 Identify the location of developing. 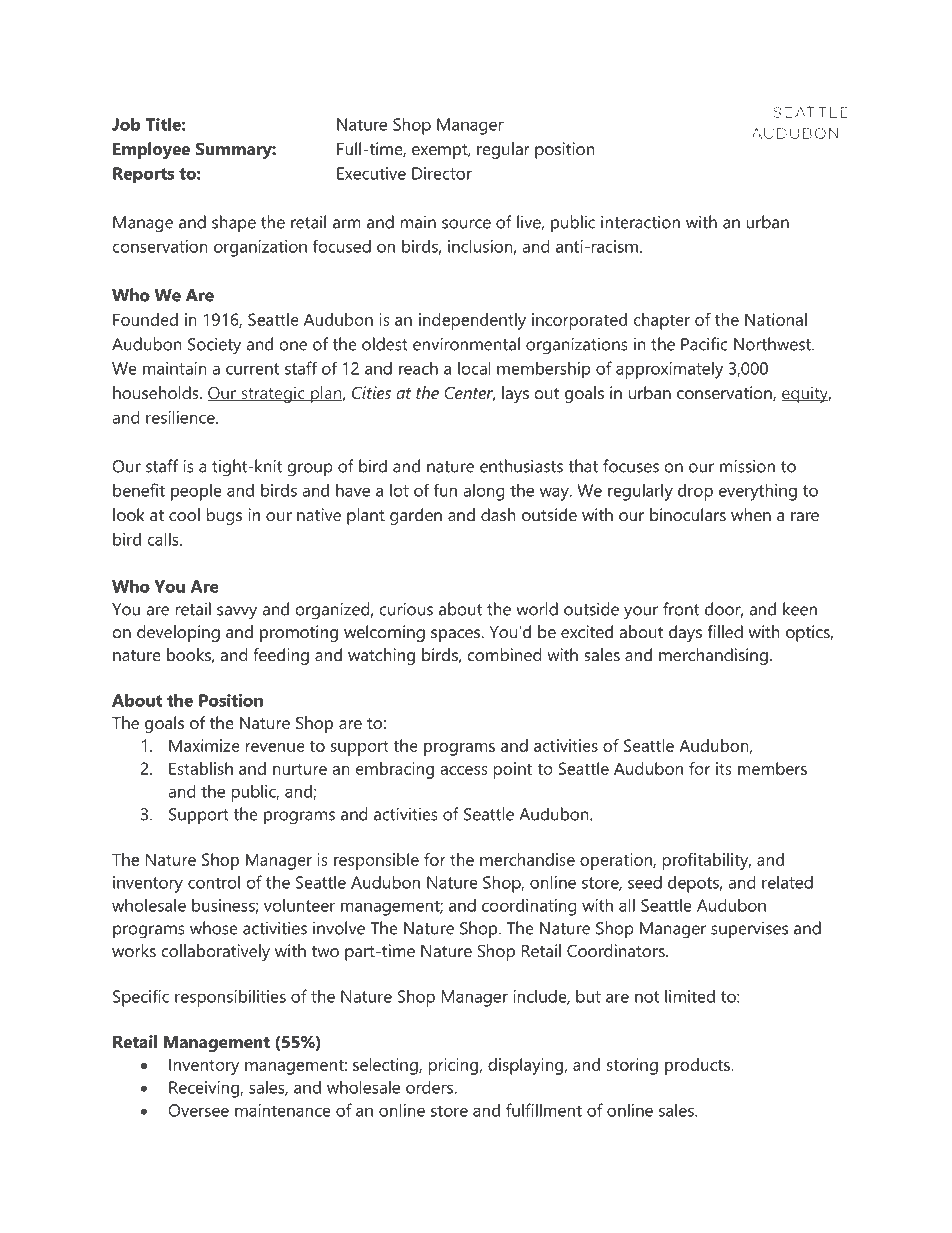
(178, 633).
